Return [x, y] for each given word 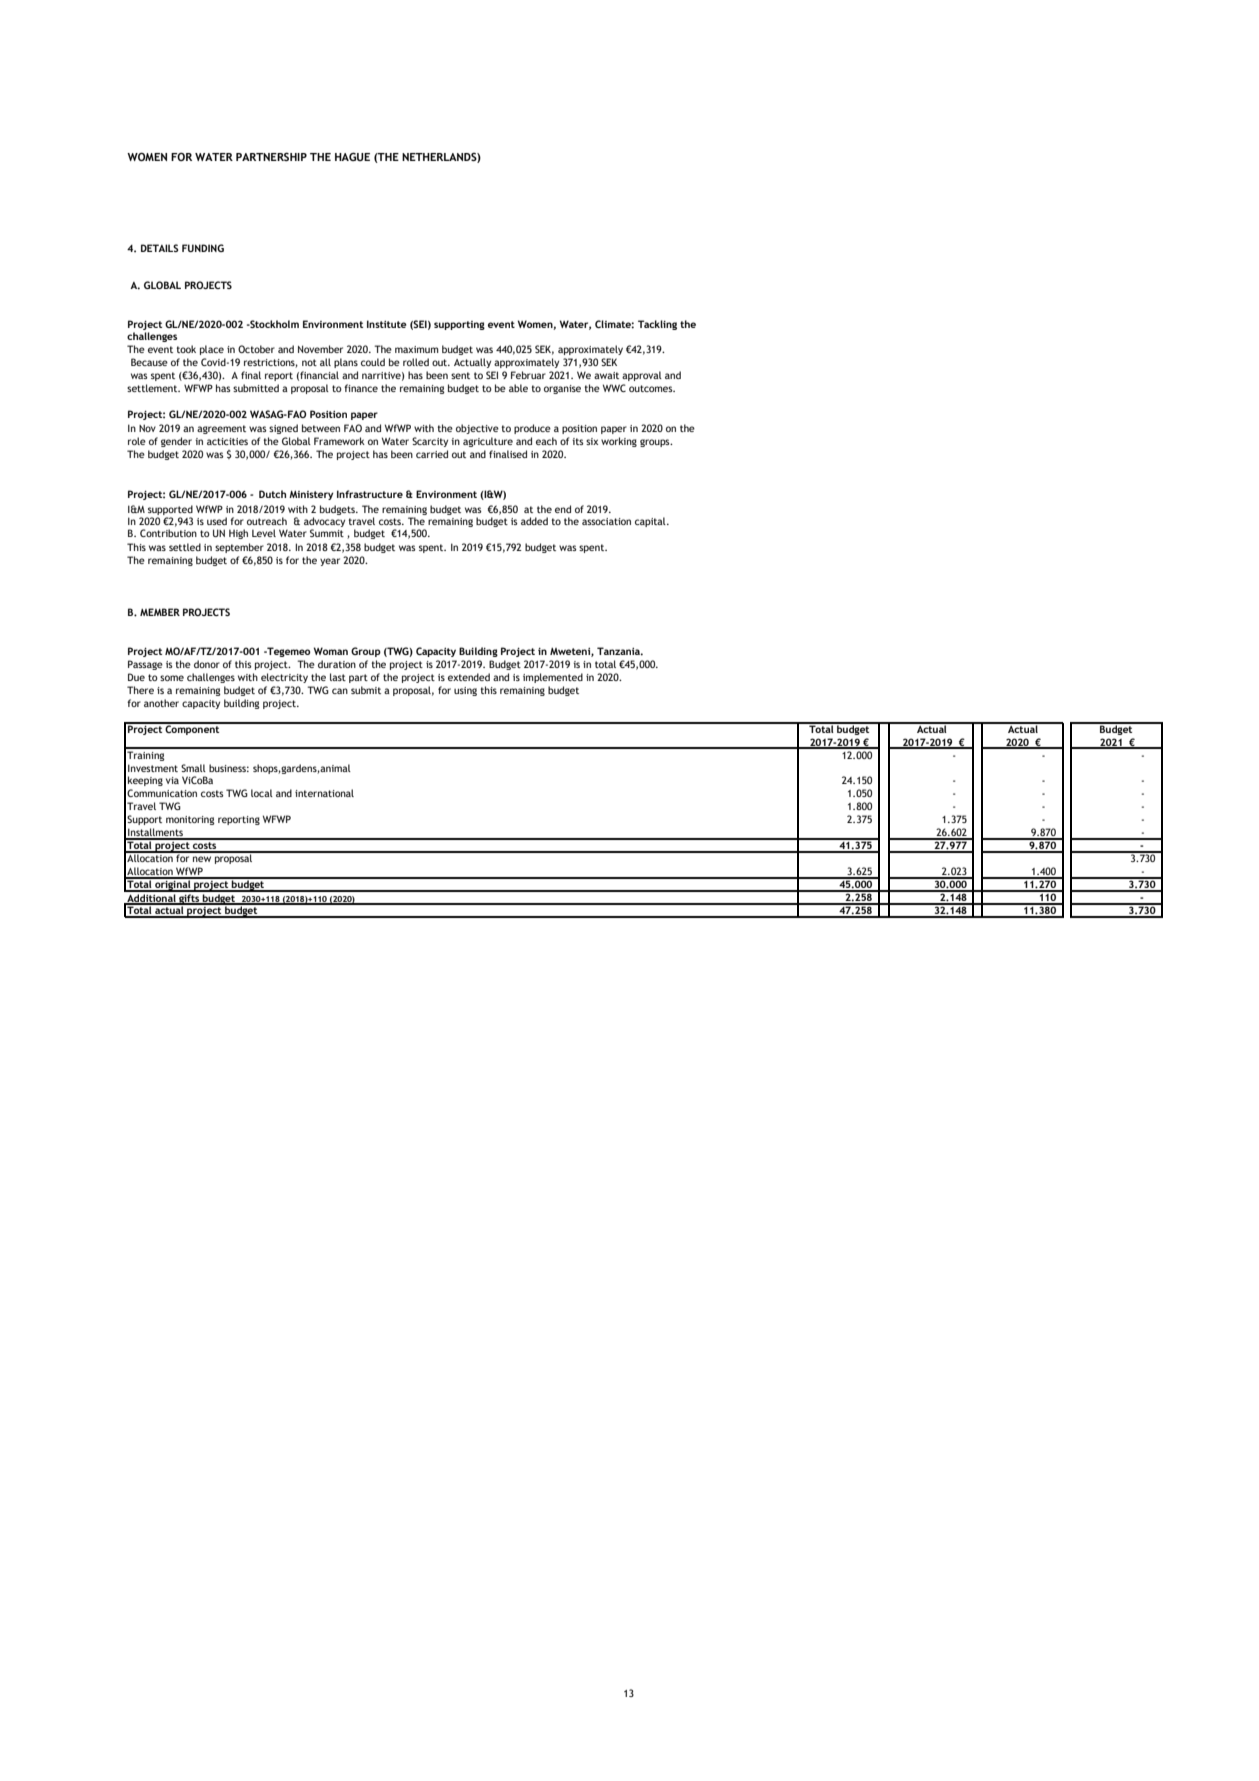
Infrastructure [370, 494]
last [338, 677]
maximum [417, 349]
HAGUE [352, 156]
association [606, 521]
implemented [553, 678]
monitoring [190, 820]
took [186, 349]
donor [207, 664]
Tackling [657, 325]
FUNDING [203, 248]
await [606, 375]
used [217, 521]
